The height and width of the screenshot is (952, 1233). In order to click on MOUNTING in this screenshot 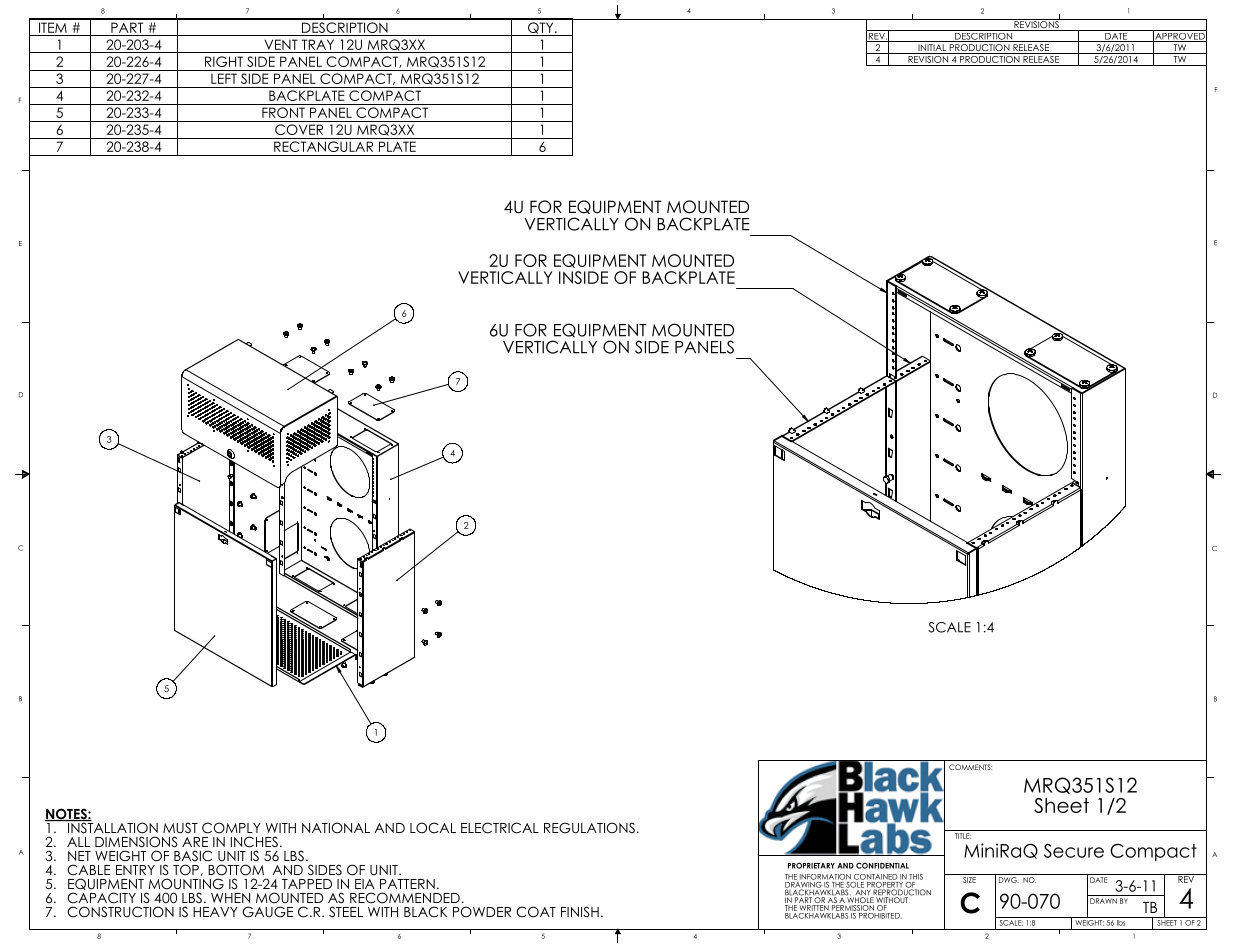, I will do `click(186, 884)`.
